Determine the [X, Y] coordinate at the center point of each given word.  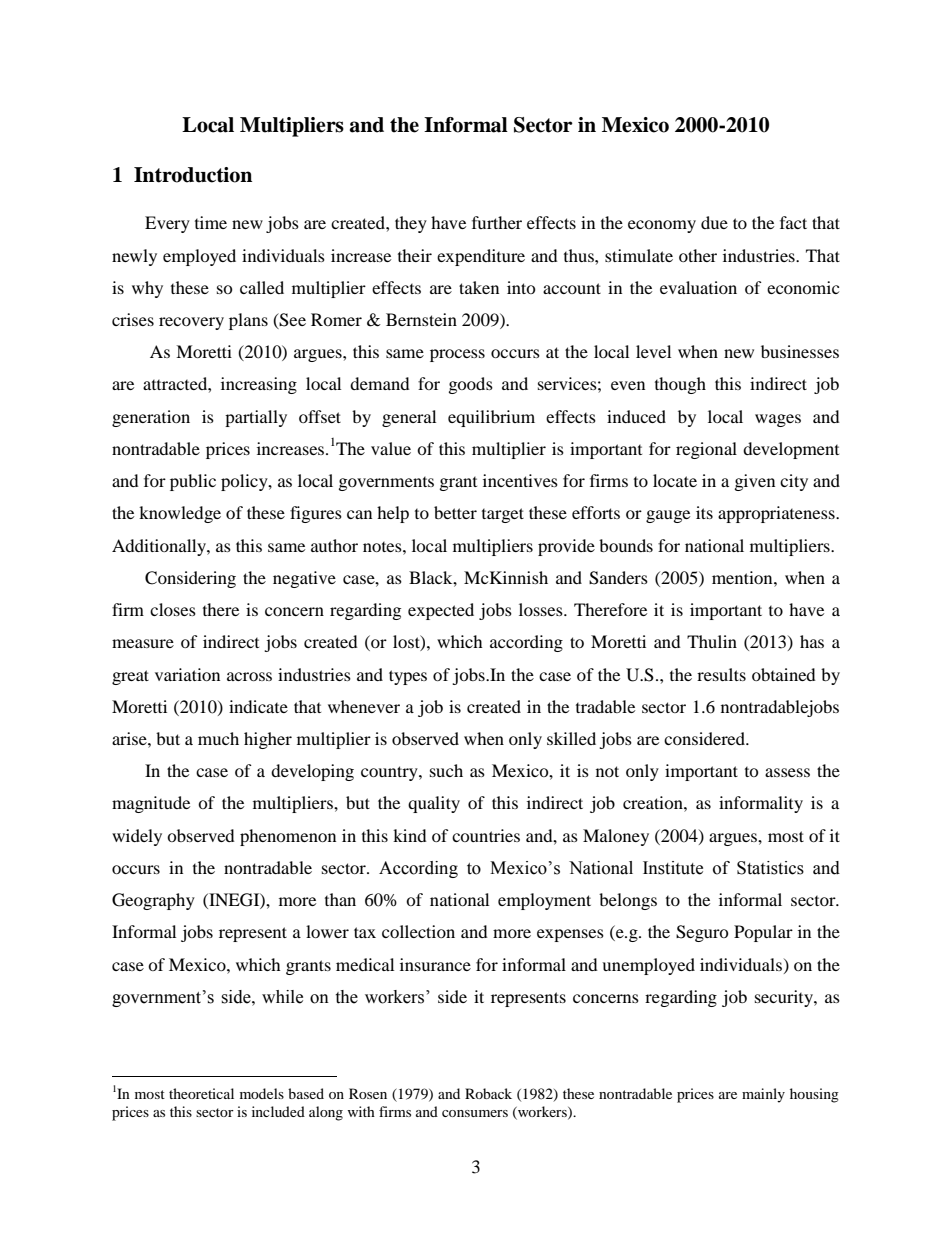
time [211, 222]
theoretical [201, 1093]
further [497, 222]
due [714, 222]
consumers [475, 1113]
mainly [763, 1095]
